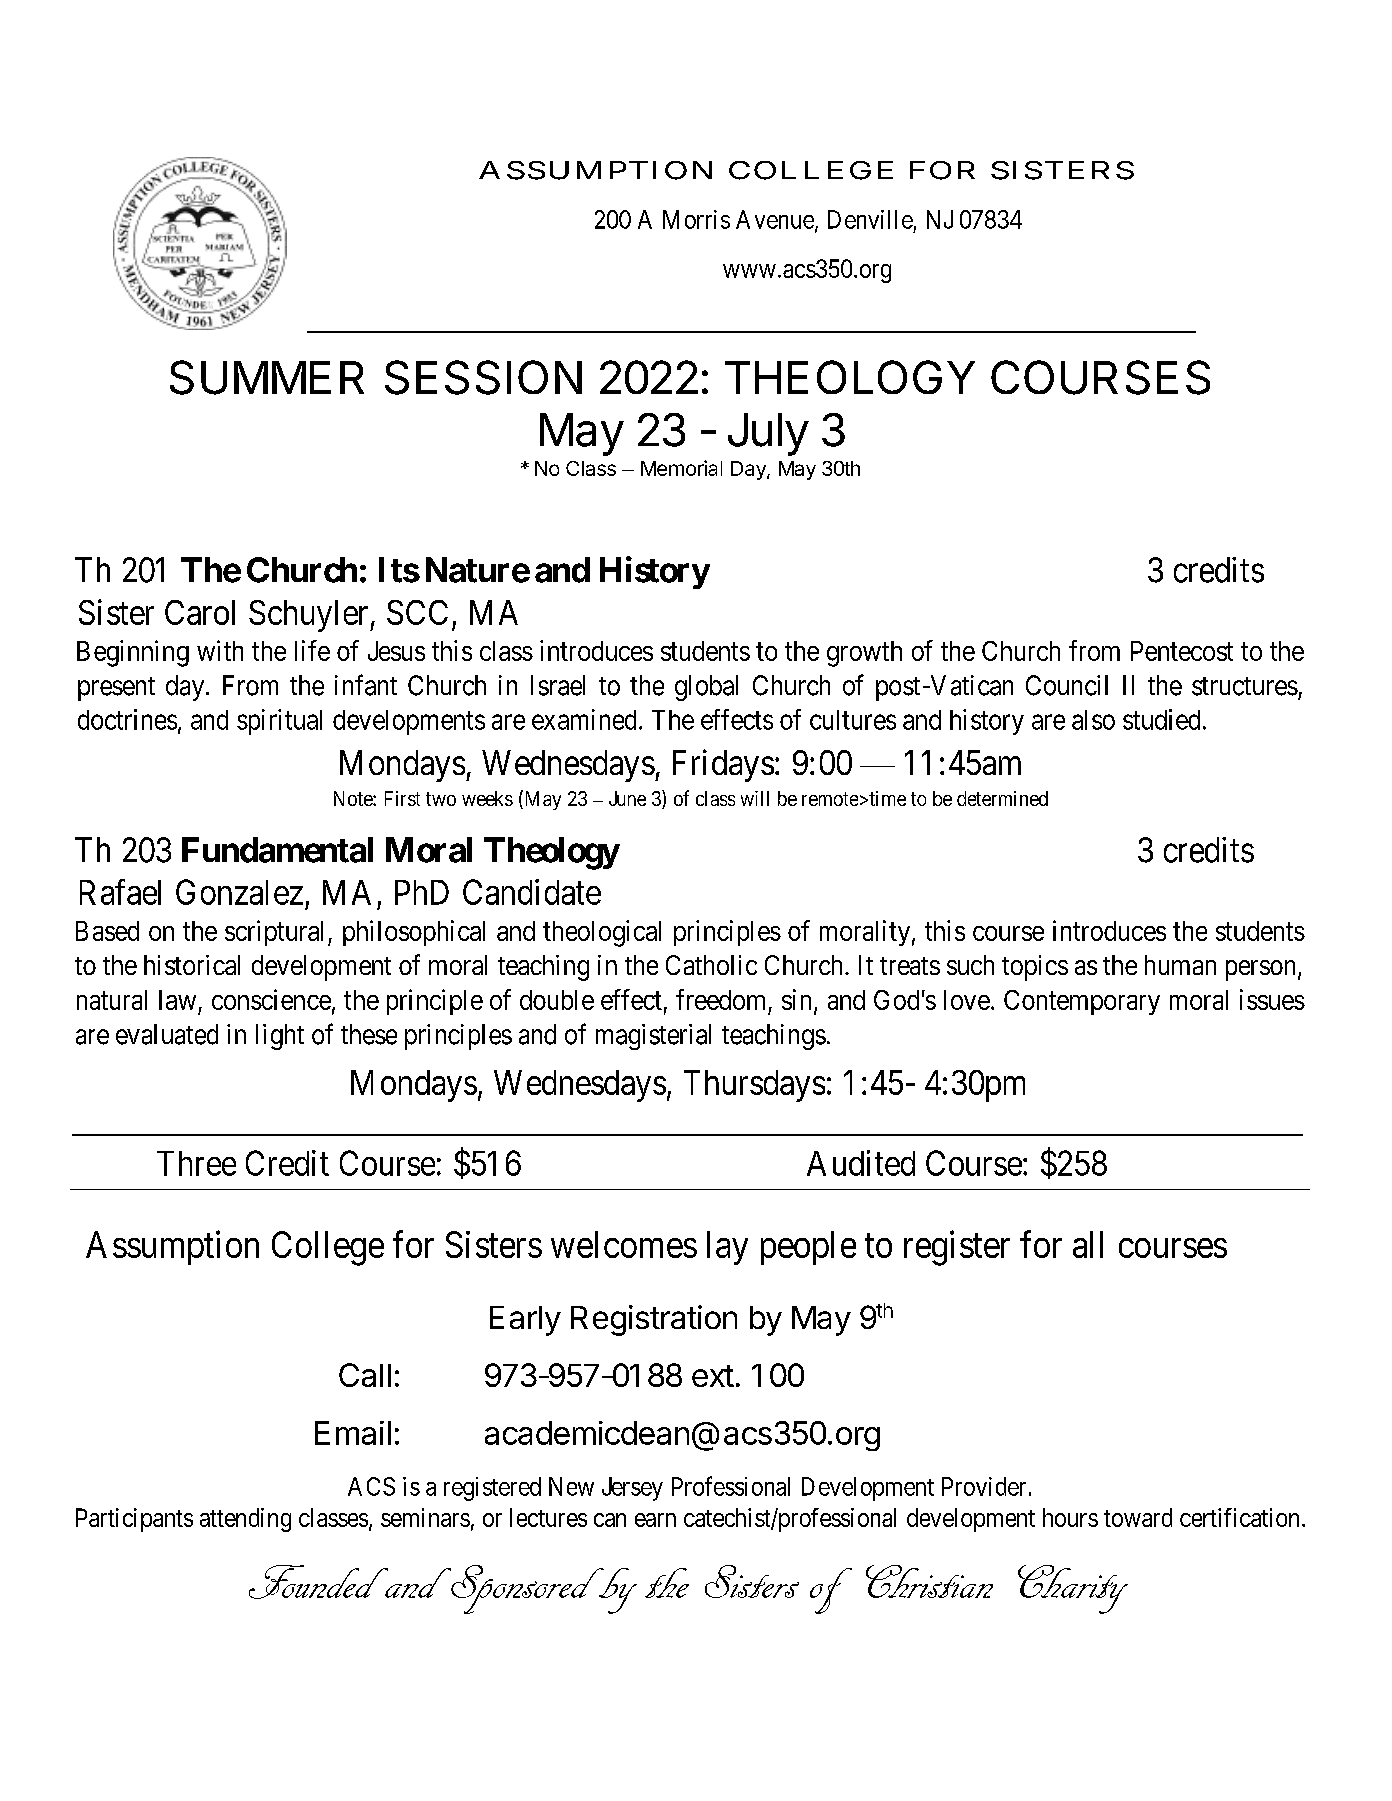 Image resolution: width=1392 pixels, height=1801 pixels. What do you see at coordinates (239, 892) in the screenshot?
I see `Gonzalez` at bounding box center [239, 892].
